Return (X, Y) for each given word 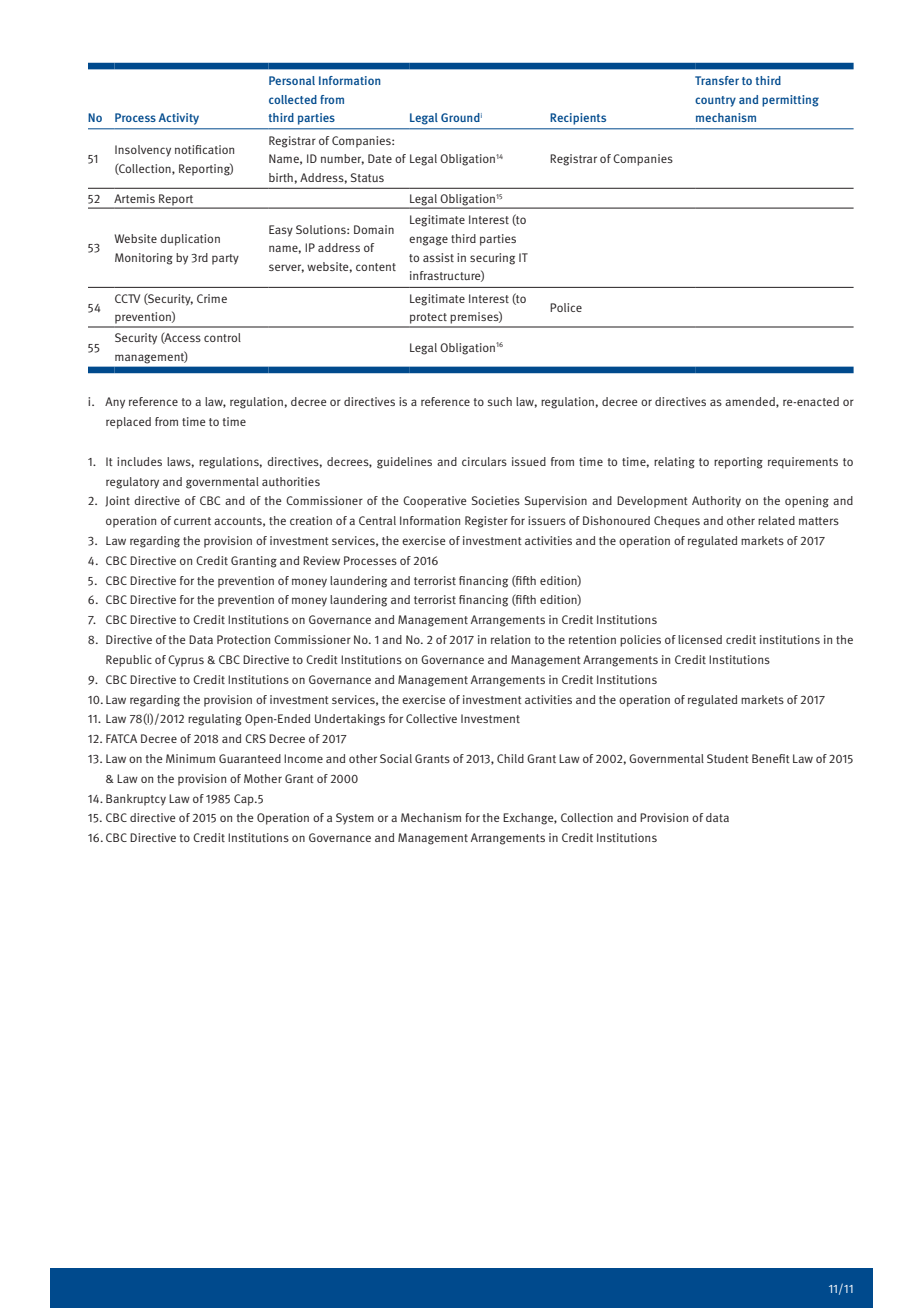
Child (510, 758)
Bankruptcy (136, 800)
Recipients (578, 119)
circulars (484, 461)
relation (510, 639)
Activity (179, 119)
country (715, 101)
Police (566, 307)
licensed (700, 639)
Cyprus (186, 661)
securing (492, 259)
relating (674, 463)
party (225, 259)
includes (139, 461)
